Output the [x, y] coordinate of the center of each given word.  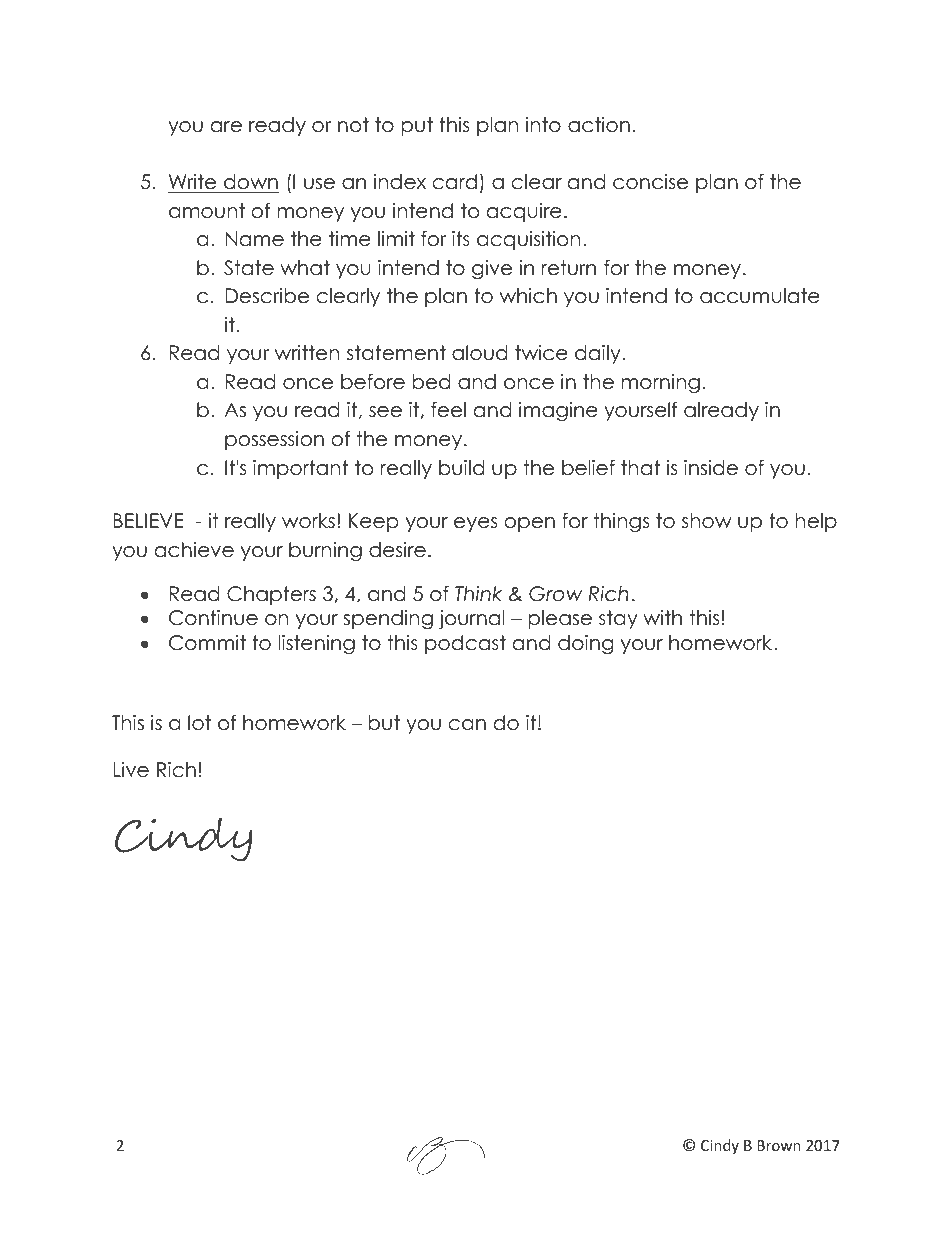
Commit [207, 643]
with [662, 617]
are [226, 127]
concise [650, 182]
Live [131, 770]
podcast [465, 644]
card [455, 182]
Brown [779, 1145]
